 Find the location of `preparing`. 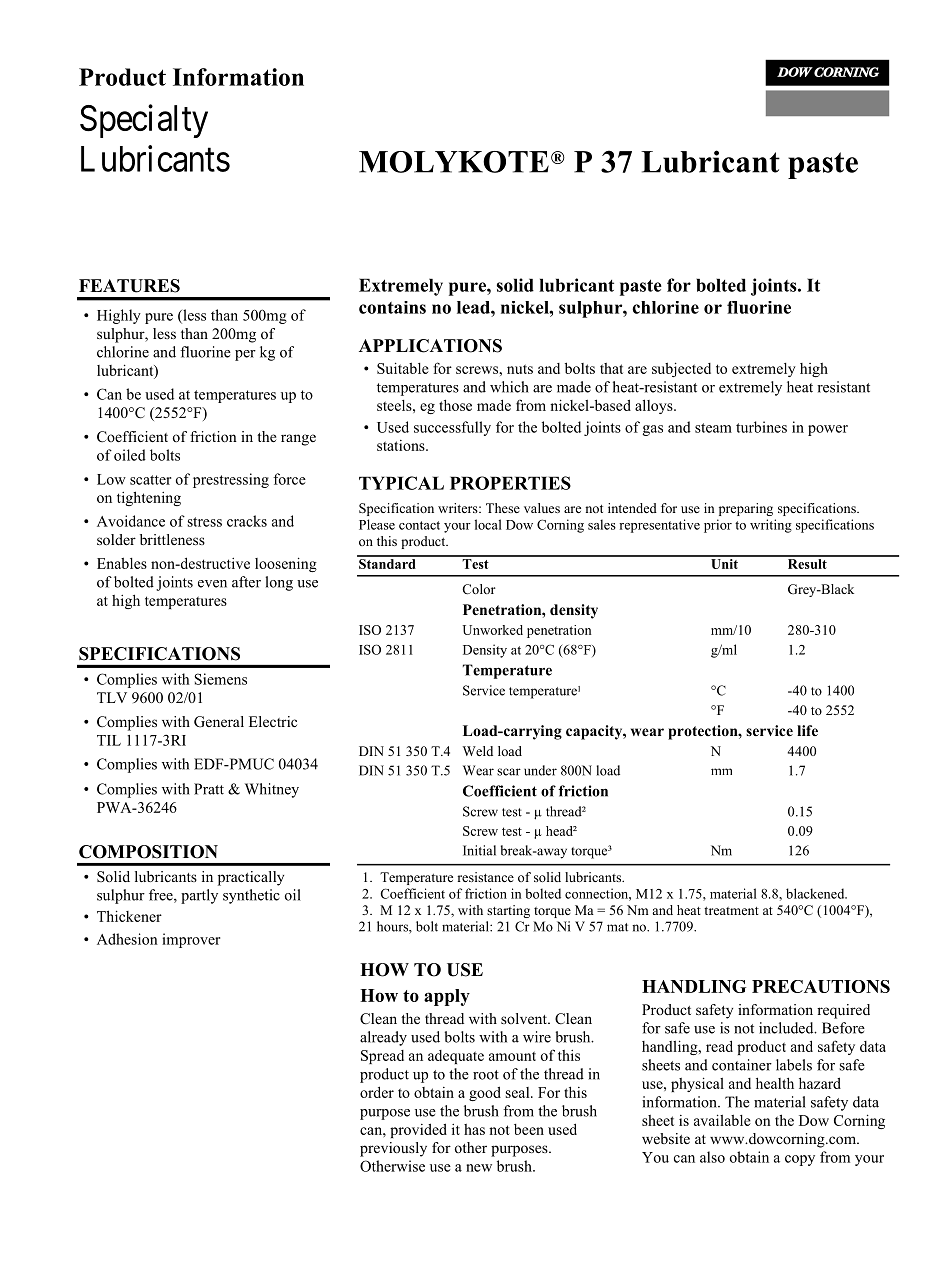

preparing is located at coordinates (746, 509).
